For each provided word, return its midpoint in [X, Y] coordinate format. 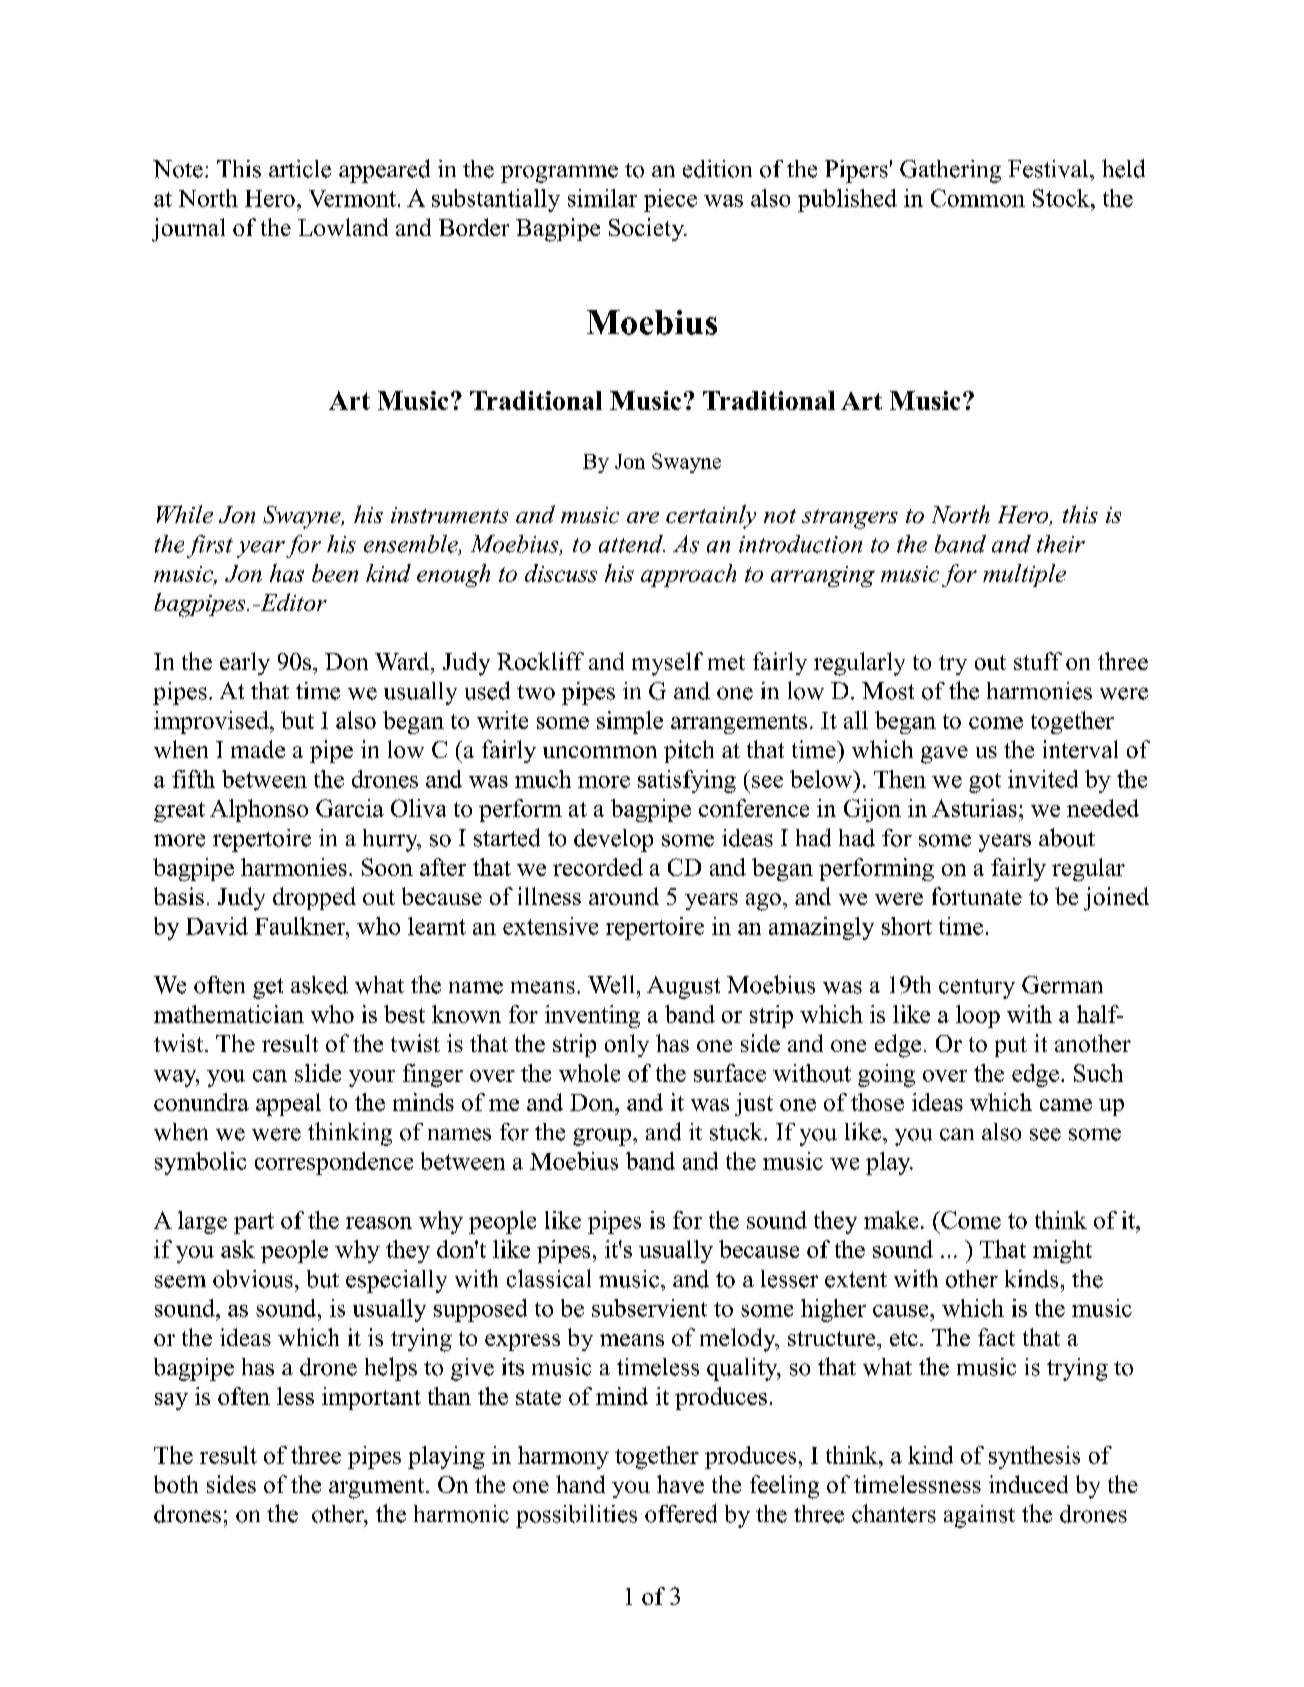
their [1061, 544]
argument [378, 1488]
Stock [1062, 198]
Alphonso [259, 810]
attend [632, 544]
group [603, 1137]
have [680, 1484]
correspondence [334, 1163]
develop [613, 840]
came [1066, 1105]
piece [670, 200]
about [1067, 837]
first [210, 546]
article [300, 169]
